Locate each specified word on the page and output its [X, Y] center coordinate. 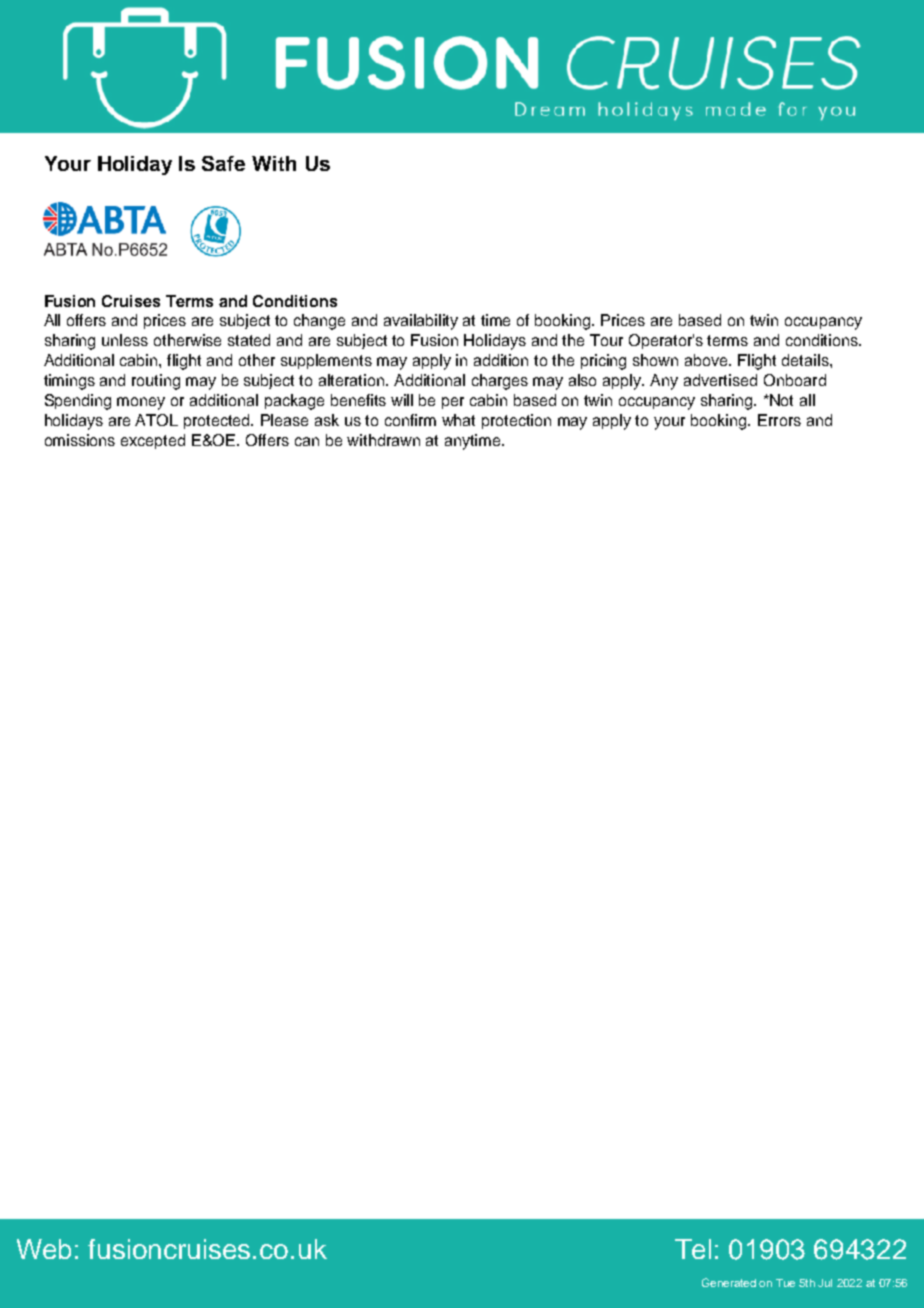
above [708, 360]
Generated [729, 1282]
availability [421, 322]
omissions [80, 440]
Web [44, 1249]
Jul [825, 1283]
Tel [693, 1249]
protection [516, 421]
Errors [779, 420]
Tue [785, 1283]
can [307, 441]
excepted [153, 441]
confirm [410, 420]
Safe [223, 163]
